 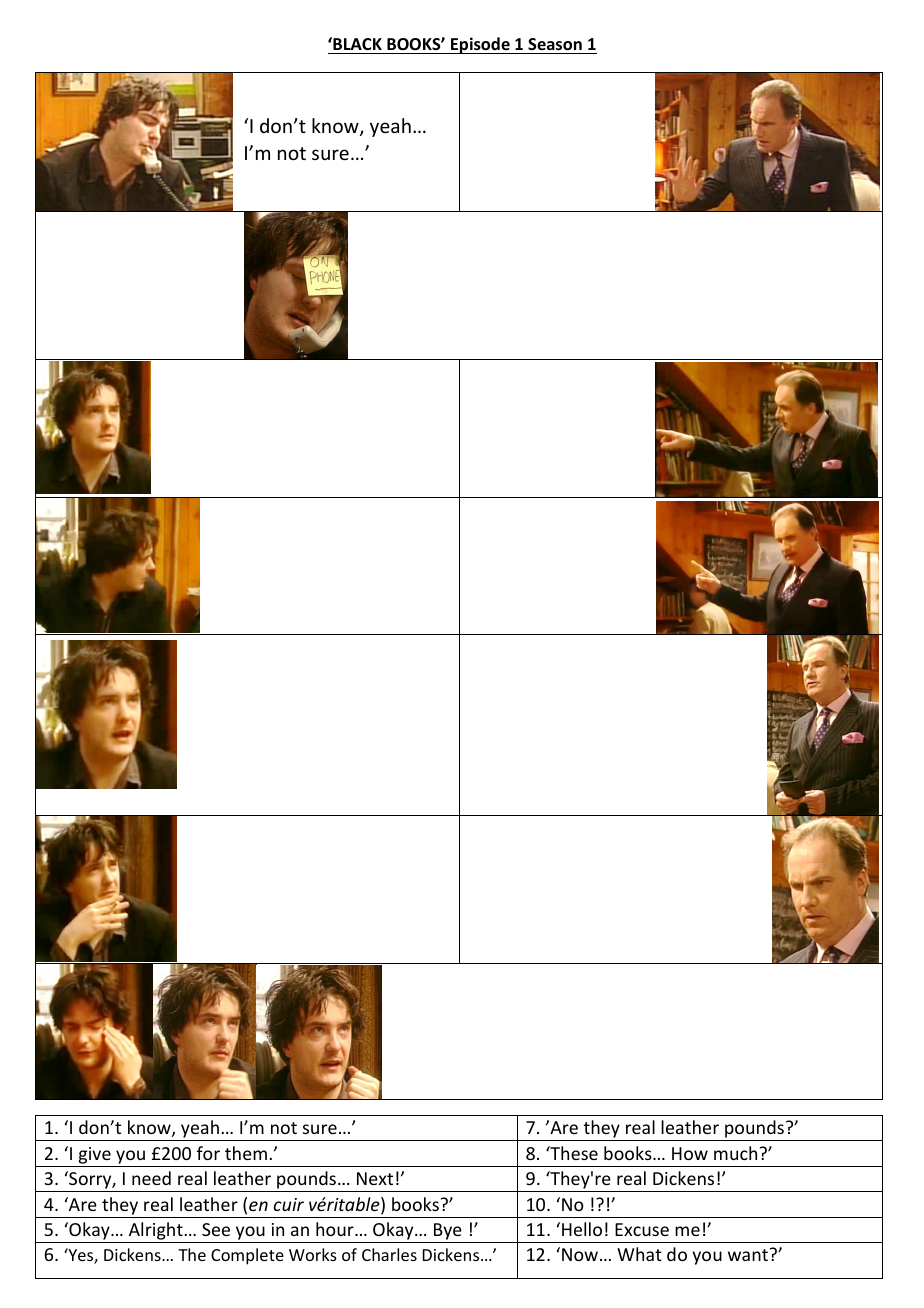 What do you see at coordinates (480, 45) in the image?
I see `Episode` at bounding box center [480, 45].
